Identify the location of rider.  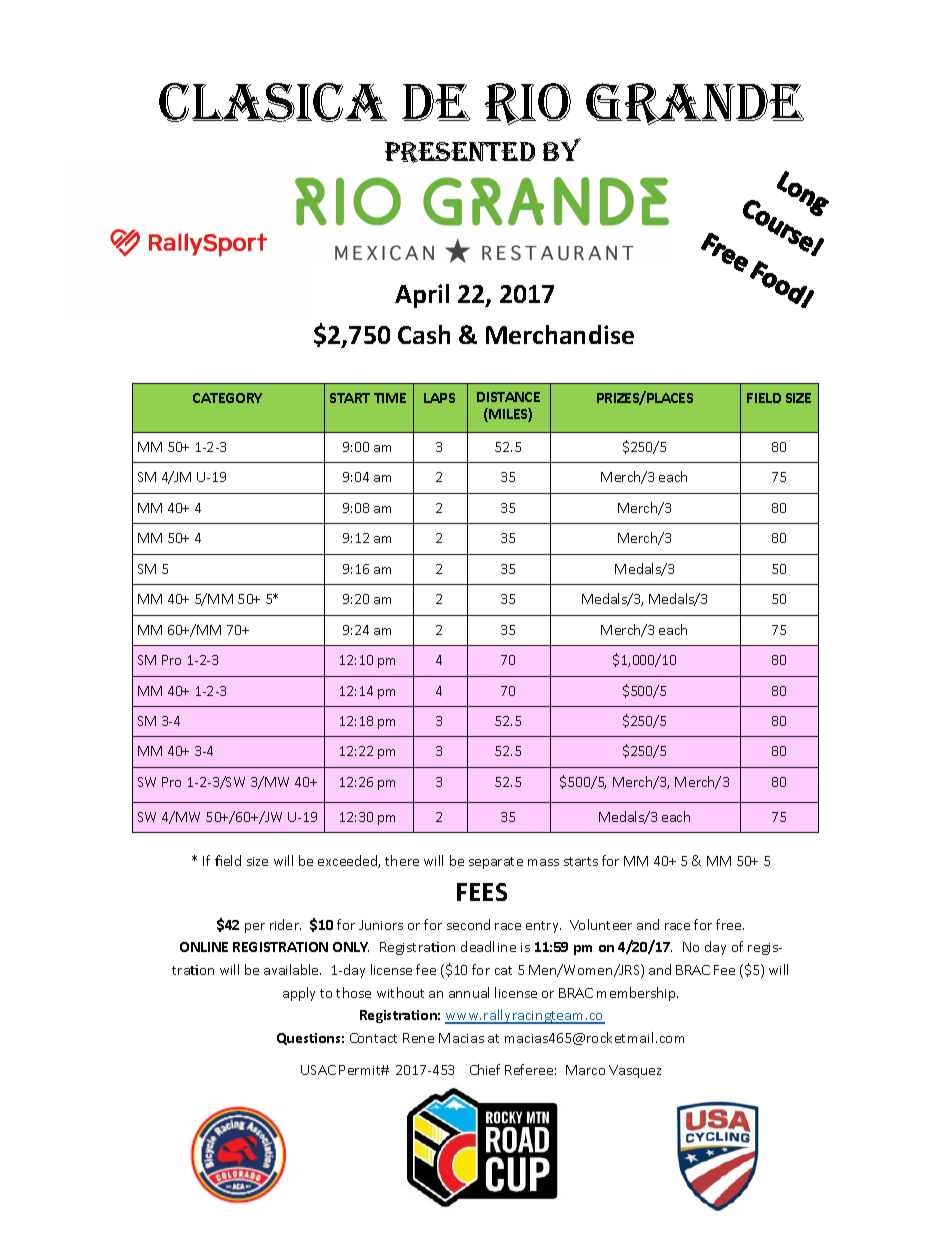
(285, 924).
